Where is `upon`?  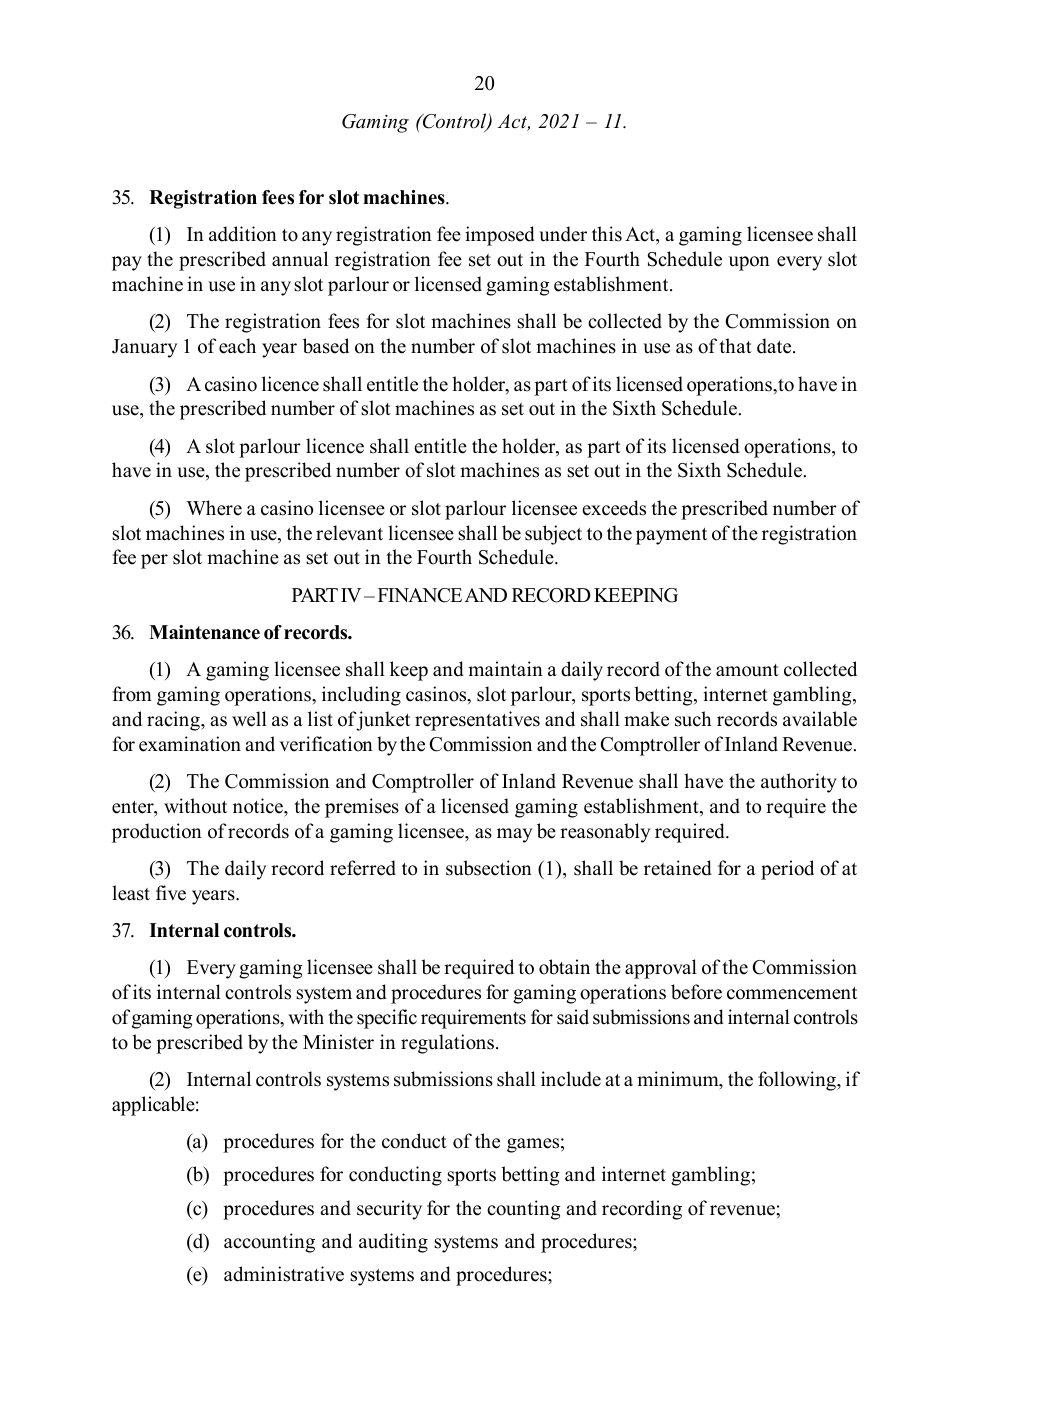
upon is located at coordinates (749, 263).
